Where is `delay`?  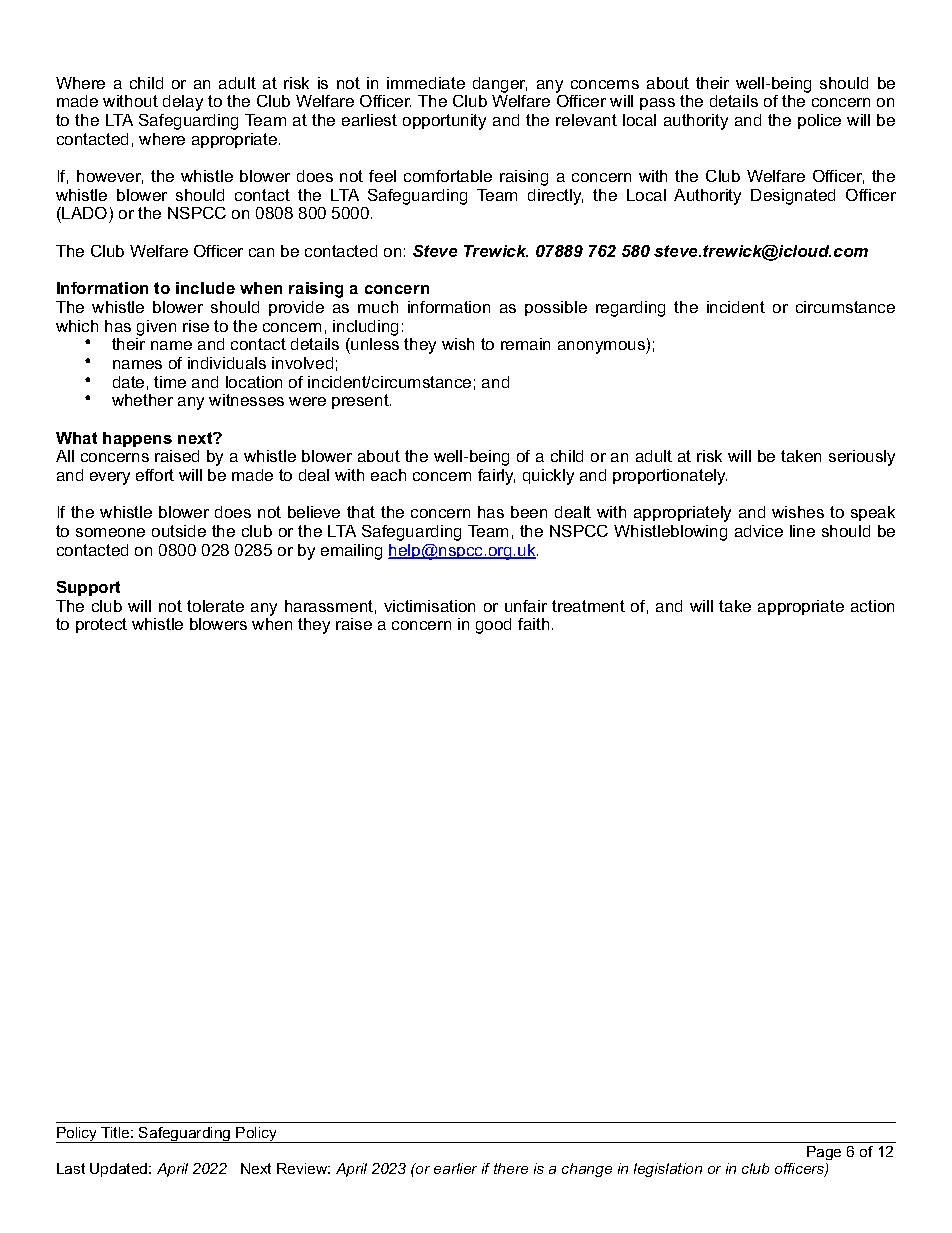 delay is located at coordinates (183, 103).
